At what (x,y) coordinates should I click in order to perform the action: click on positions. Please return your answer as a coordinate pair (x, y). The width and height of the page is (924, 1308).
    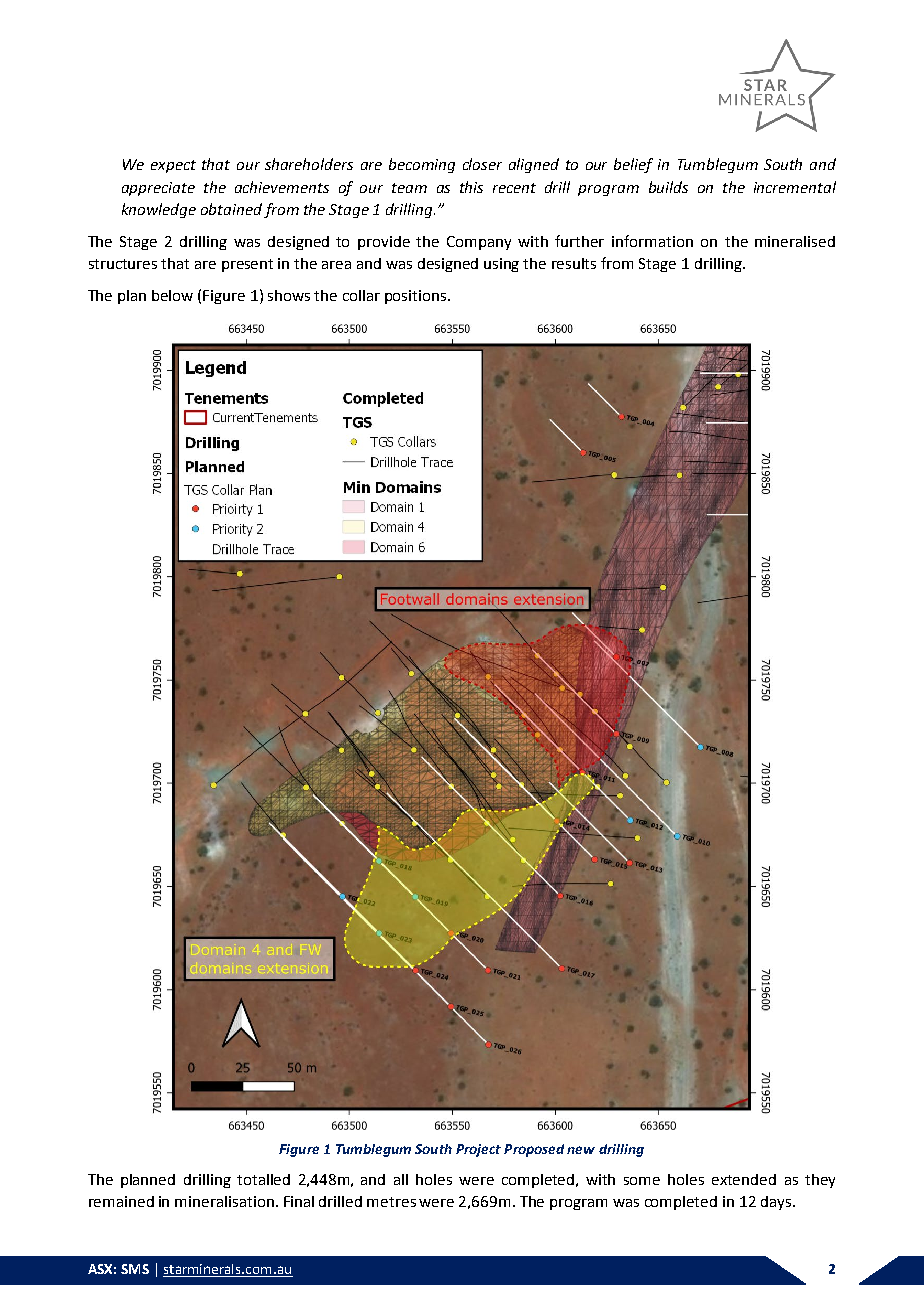
    Looking at the image, I should click on (417, 297).
